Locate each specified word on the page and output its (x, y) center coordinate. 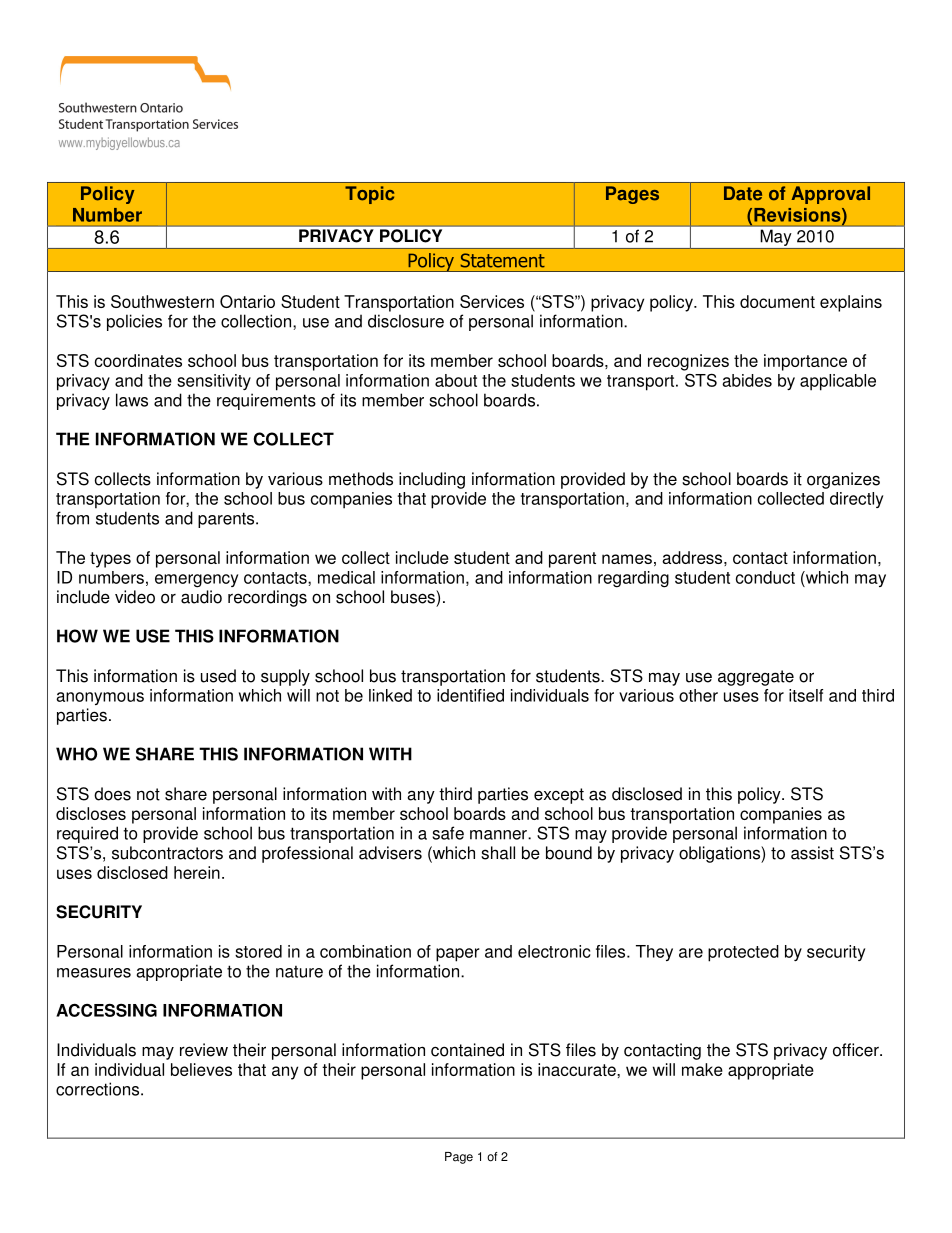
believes (201, 1069)
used (218, 676)
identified (470, 695)
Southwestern (162, 301)
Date (743, 193)
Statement (503, 260)
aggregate (756, 678)
